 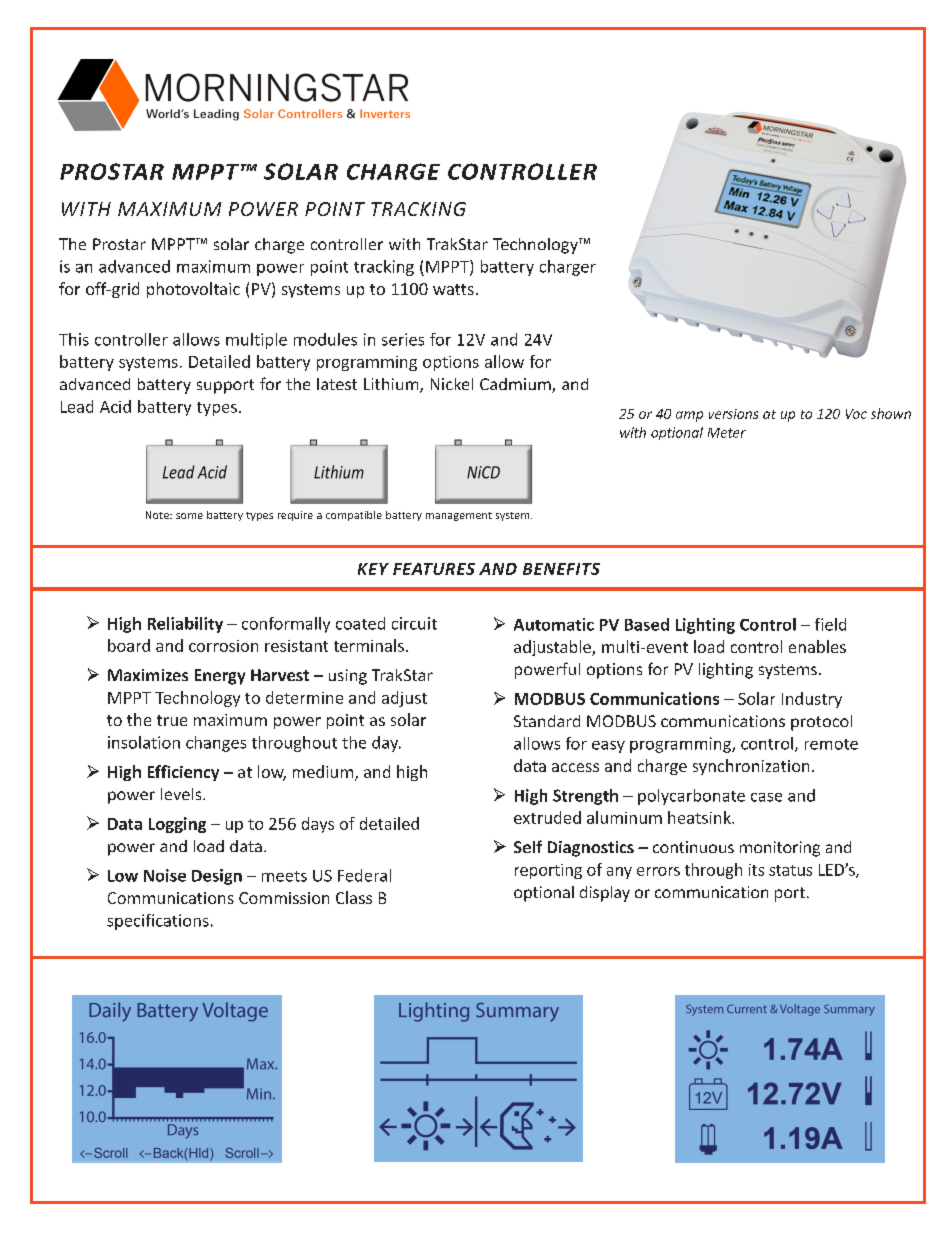 What do you see at coordinates (790, 870) in the image?
I see `status` at bounding box center [790, 870].
